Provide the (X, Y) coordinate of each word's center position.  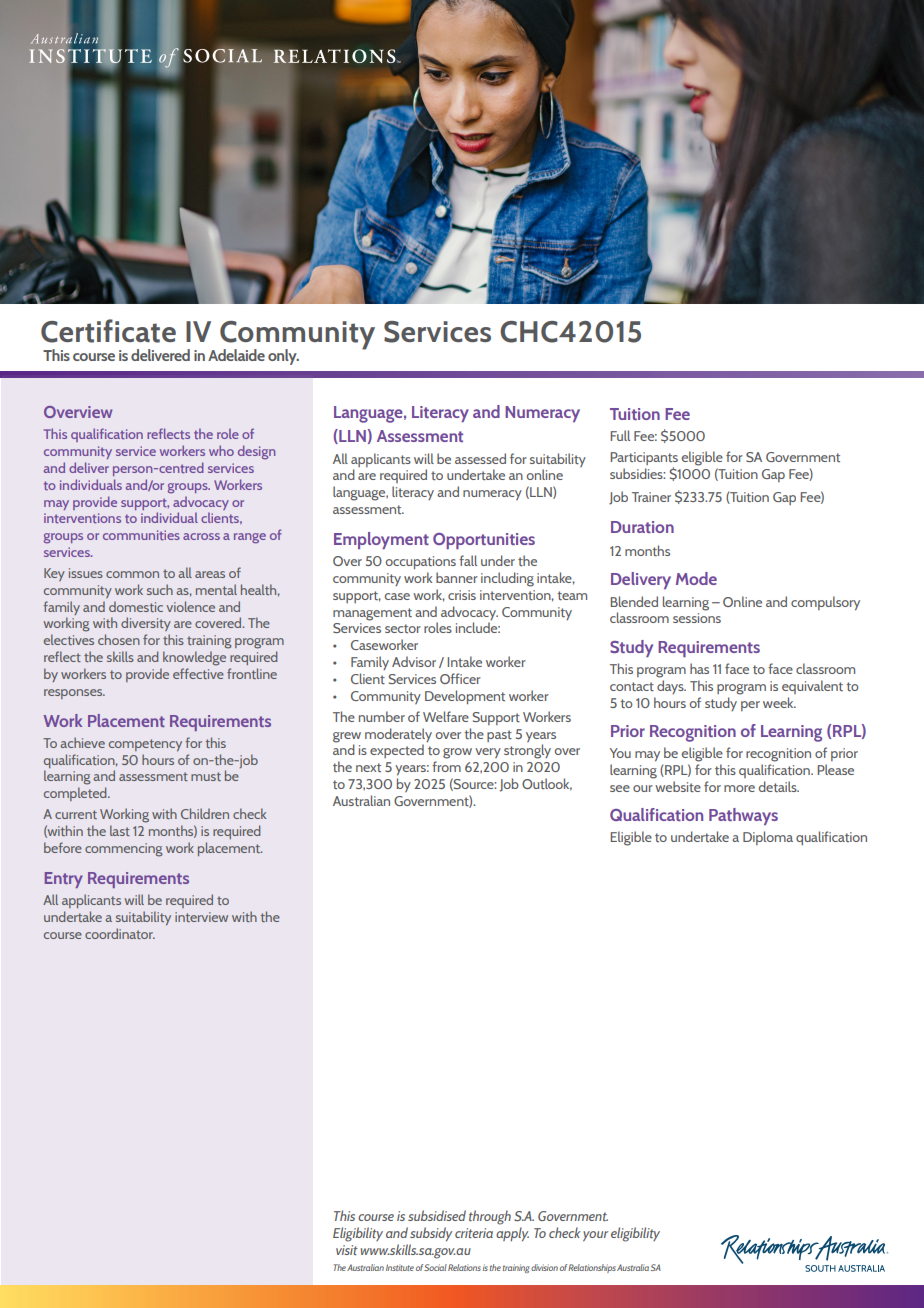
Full (620, 435)
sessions (697, 618)
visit (347, 1250)
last (120, 830)
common (132, 574)
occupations (421, 562)
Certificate (108, 331)
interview (201, 917)
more (739, 788)
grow (457, 753)
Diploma (768, 838)
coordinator (120, 933)
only (283, 357)
